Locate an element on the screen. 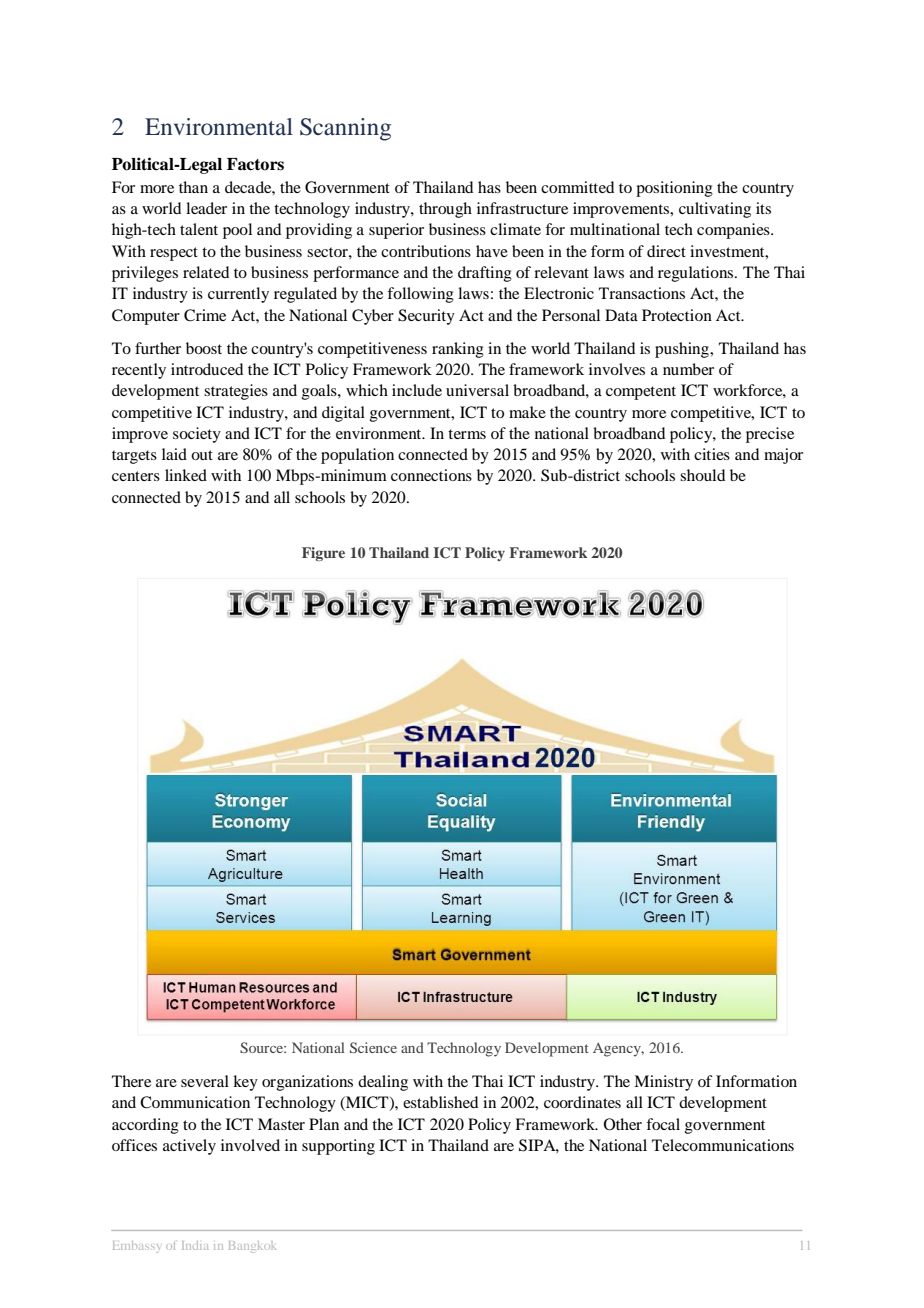 The height and width of the screenshot is (1308, 924). Ministry is located at coordinates (663, 1083).
